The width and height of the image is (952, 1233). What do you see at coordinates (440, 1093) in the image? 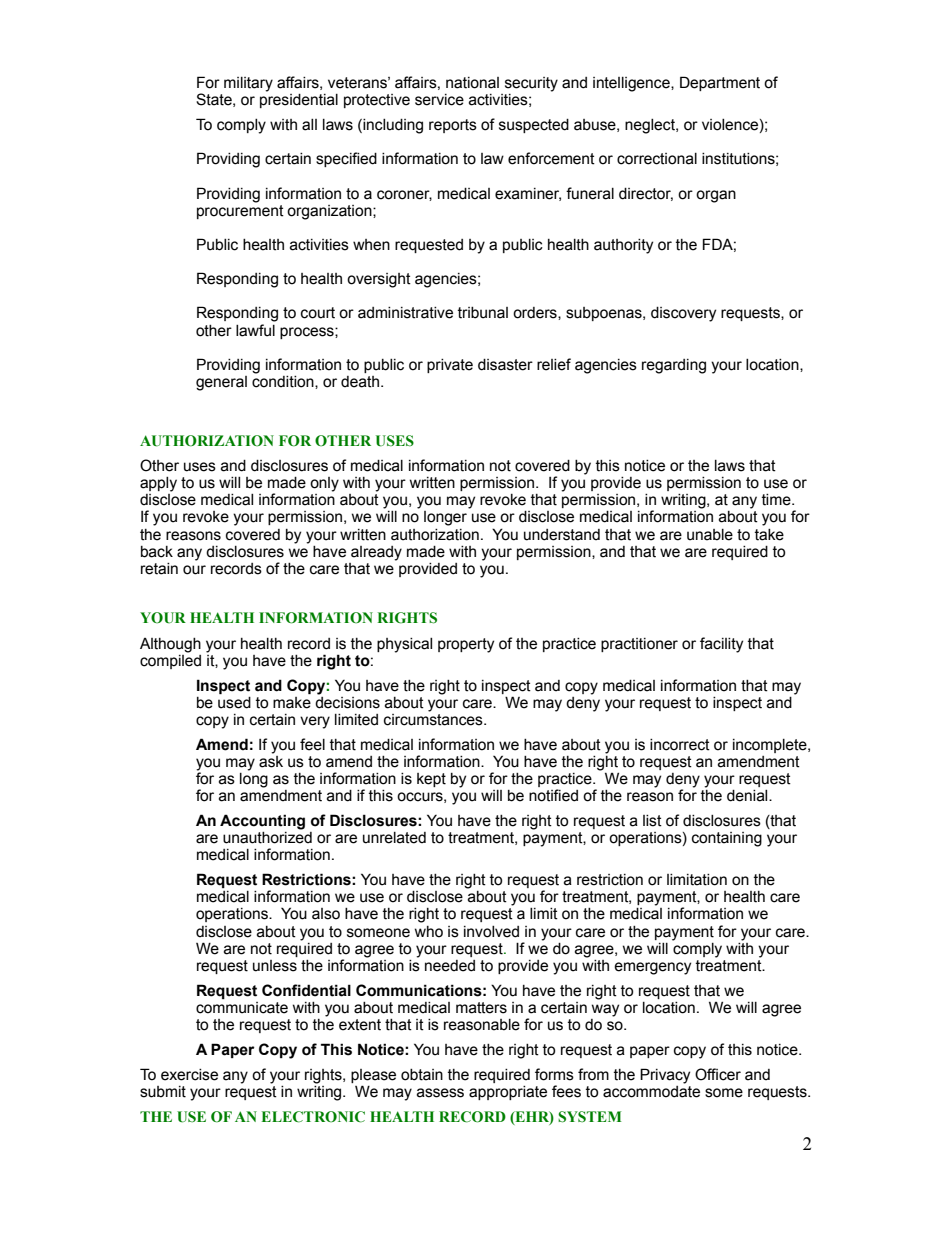
I see `assess` at bounding box center [440, 1093].
